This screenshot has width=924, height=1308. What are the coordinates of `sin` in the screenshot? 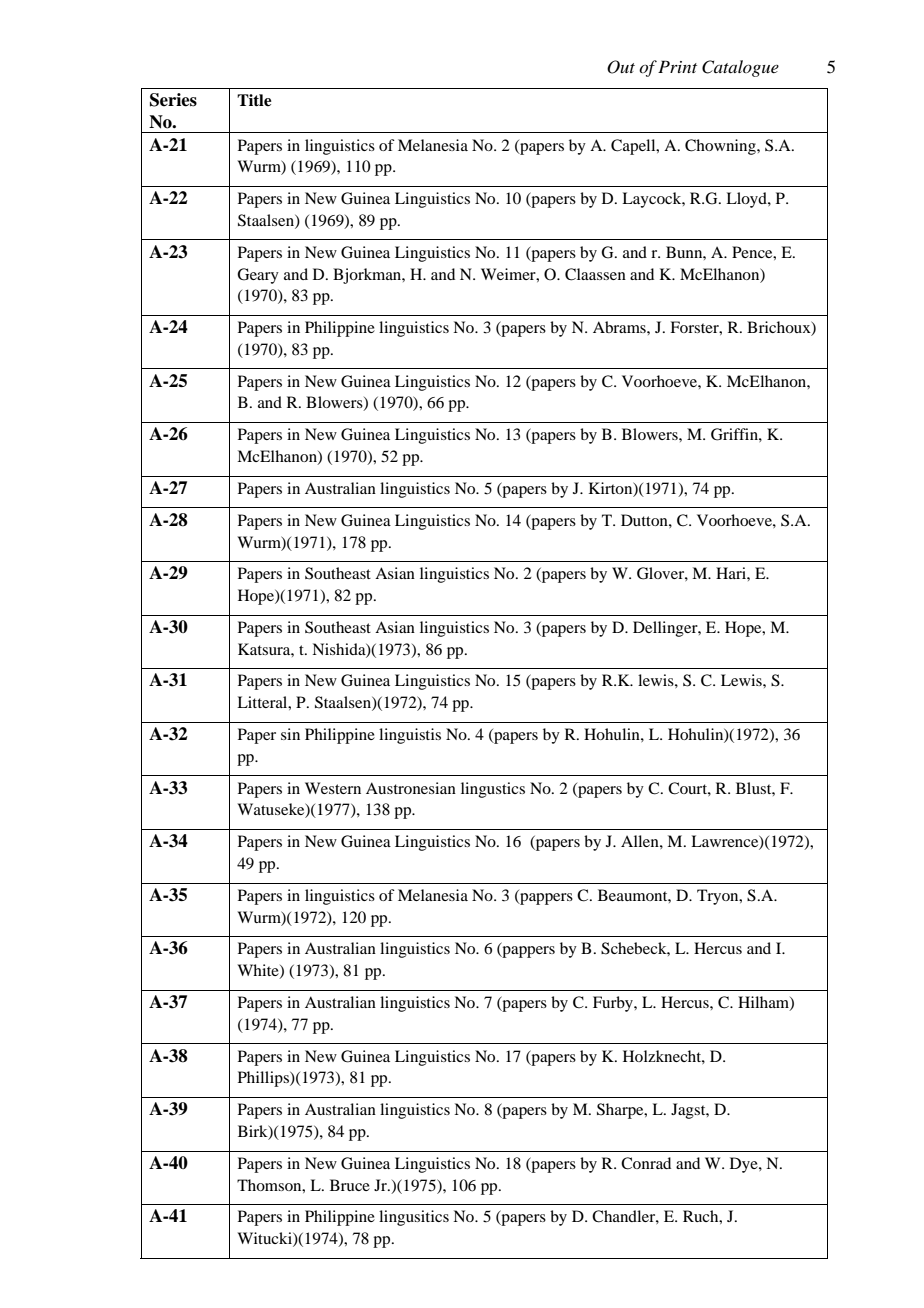 It's located at (290, 734).
